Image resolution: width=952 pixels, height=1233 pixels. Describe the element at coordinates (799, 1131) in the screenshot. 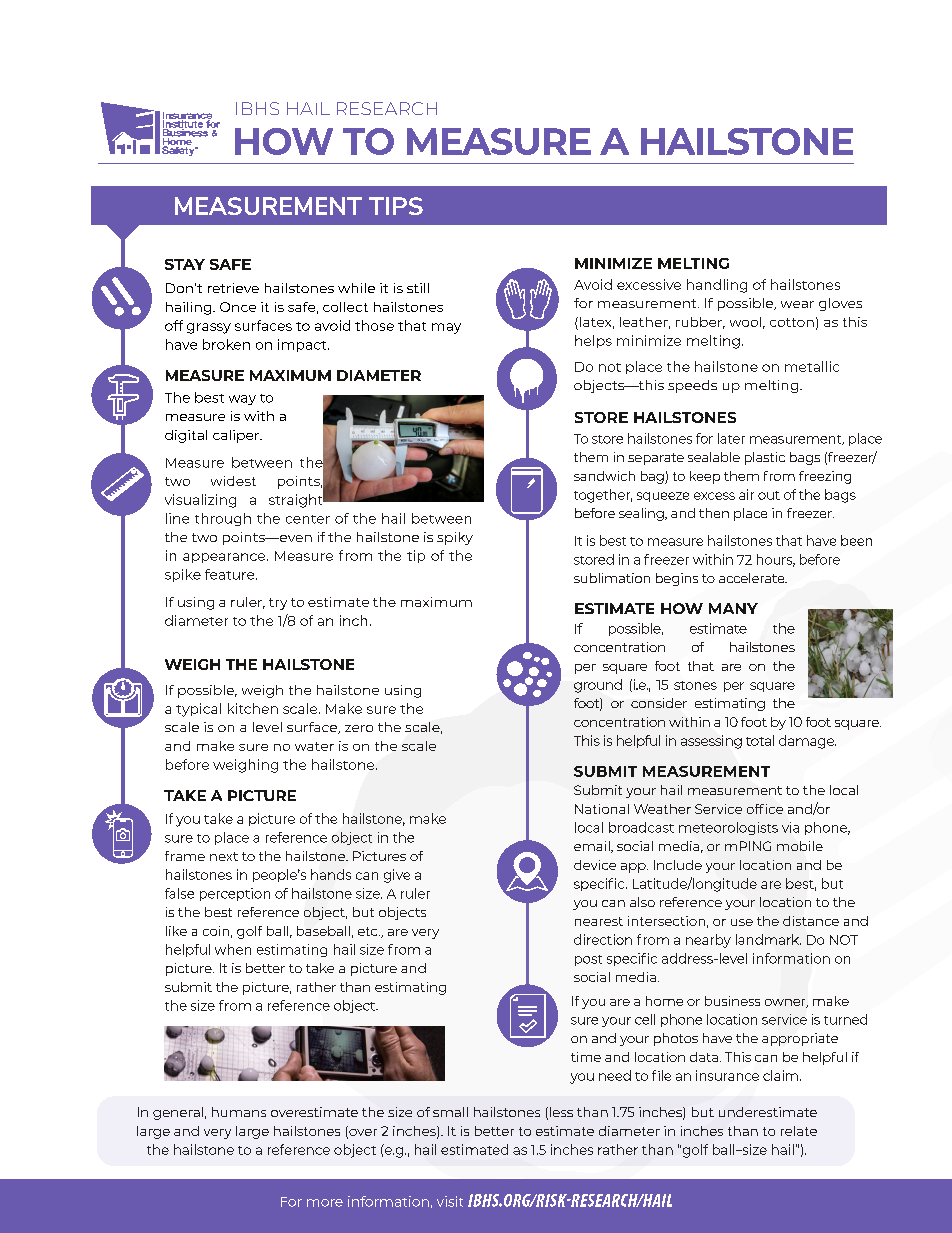

I see `relate` at that location.
